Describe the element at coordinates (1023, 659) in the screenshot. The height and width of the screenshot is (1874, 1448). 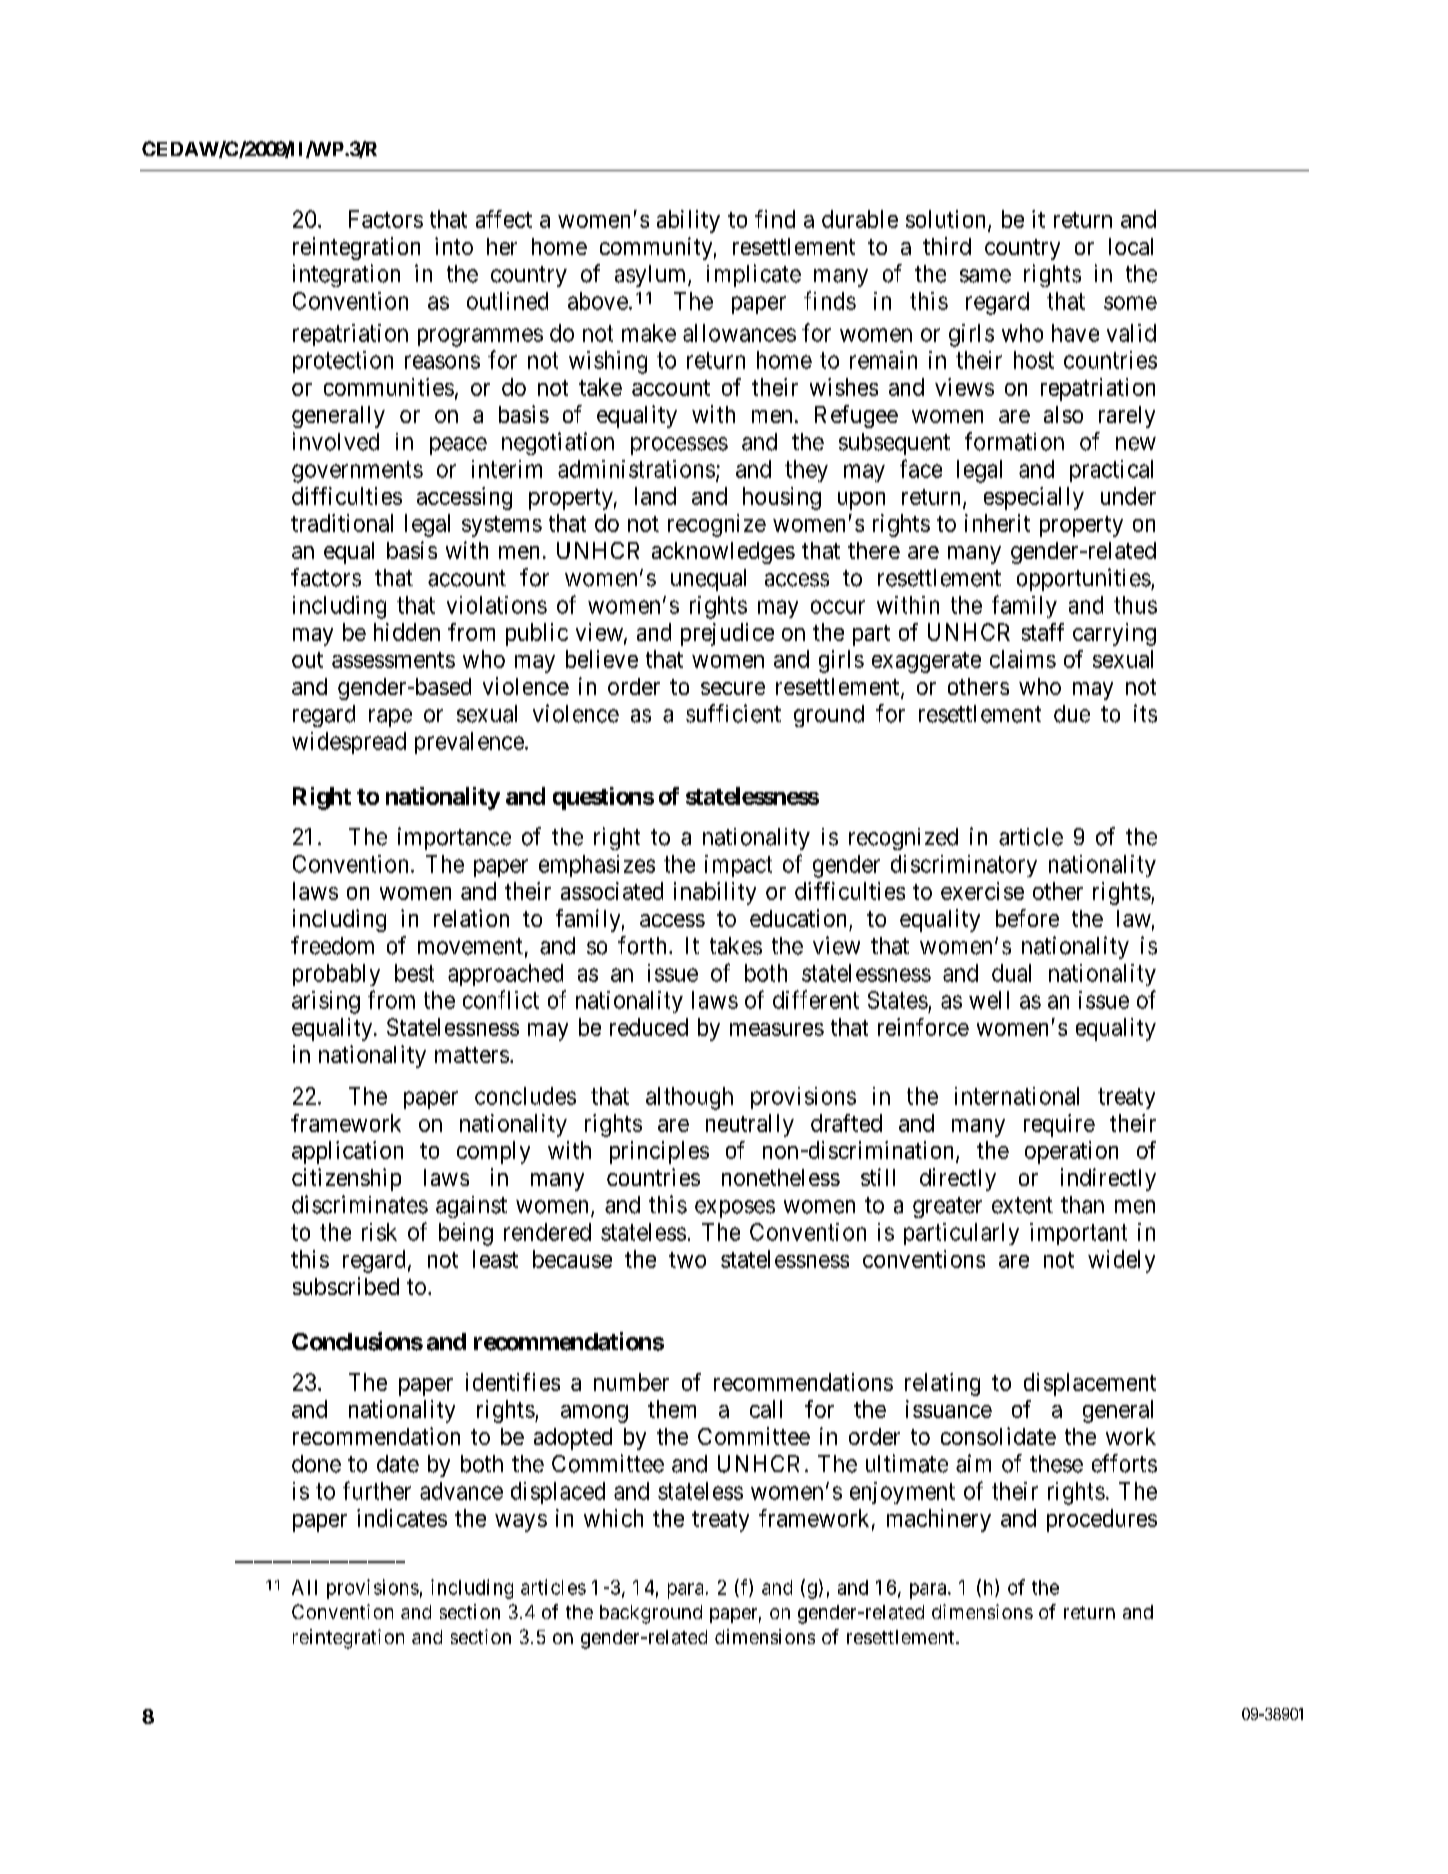
I see `claims` at that location.
